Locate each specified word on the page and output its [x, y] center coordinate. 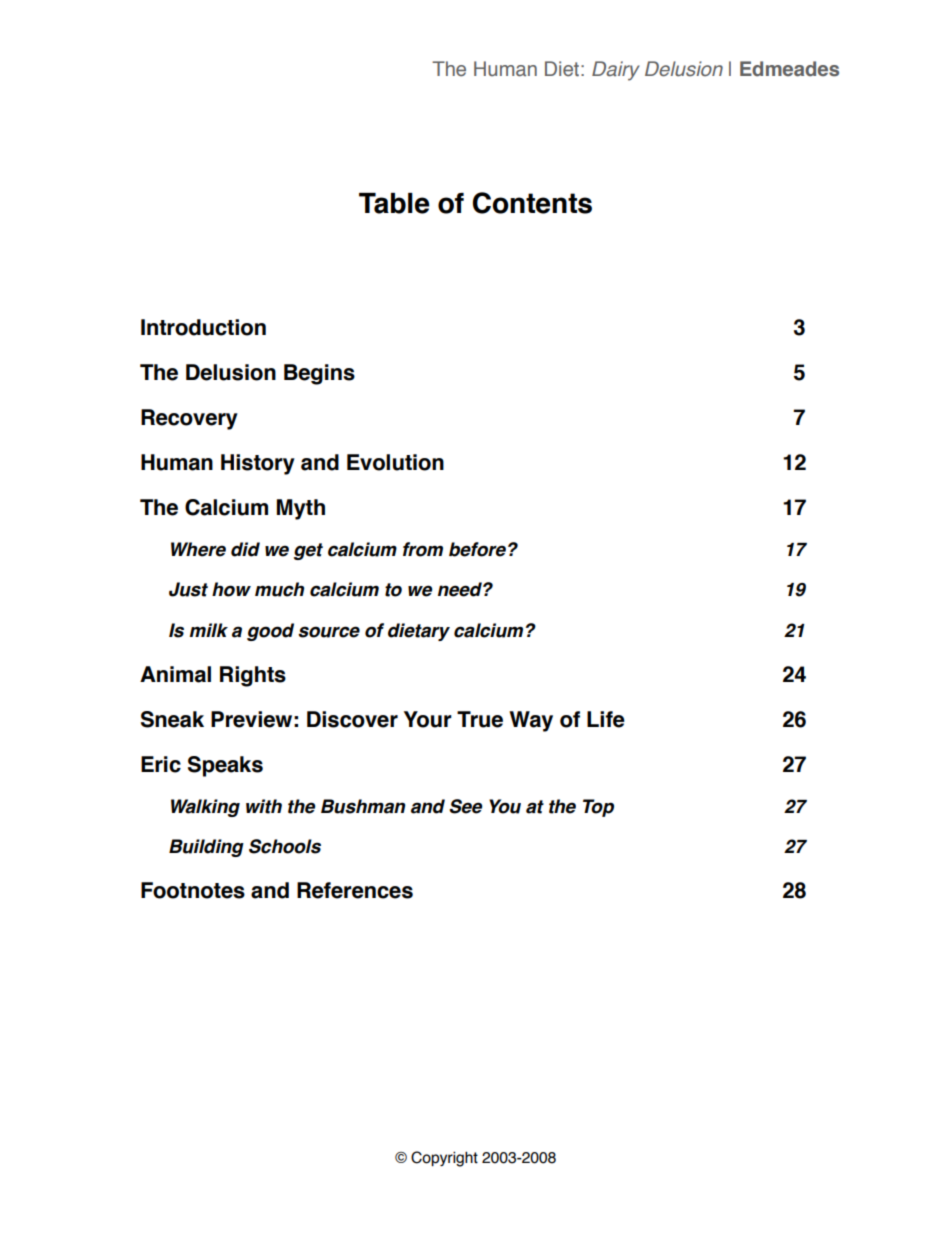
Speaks [225, 766]
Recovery [189, 419]
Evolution [395, 462]
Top [598, 808]
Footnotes [193, 890]
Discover [352, 719]
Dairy [616, 71]
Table [394, 203]
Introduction [203, 327]
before [477, 549]
